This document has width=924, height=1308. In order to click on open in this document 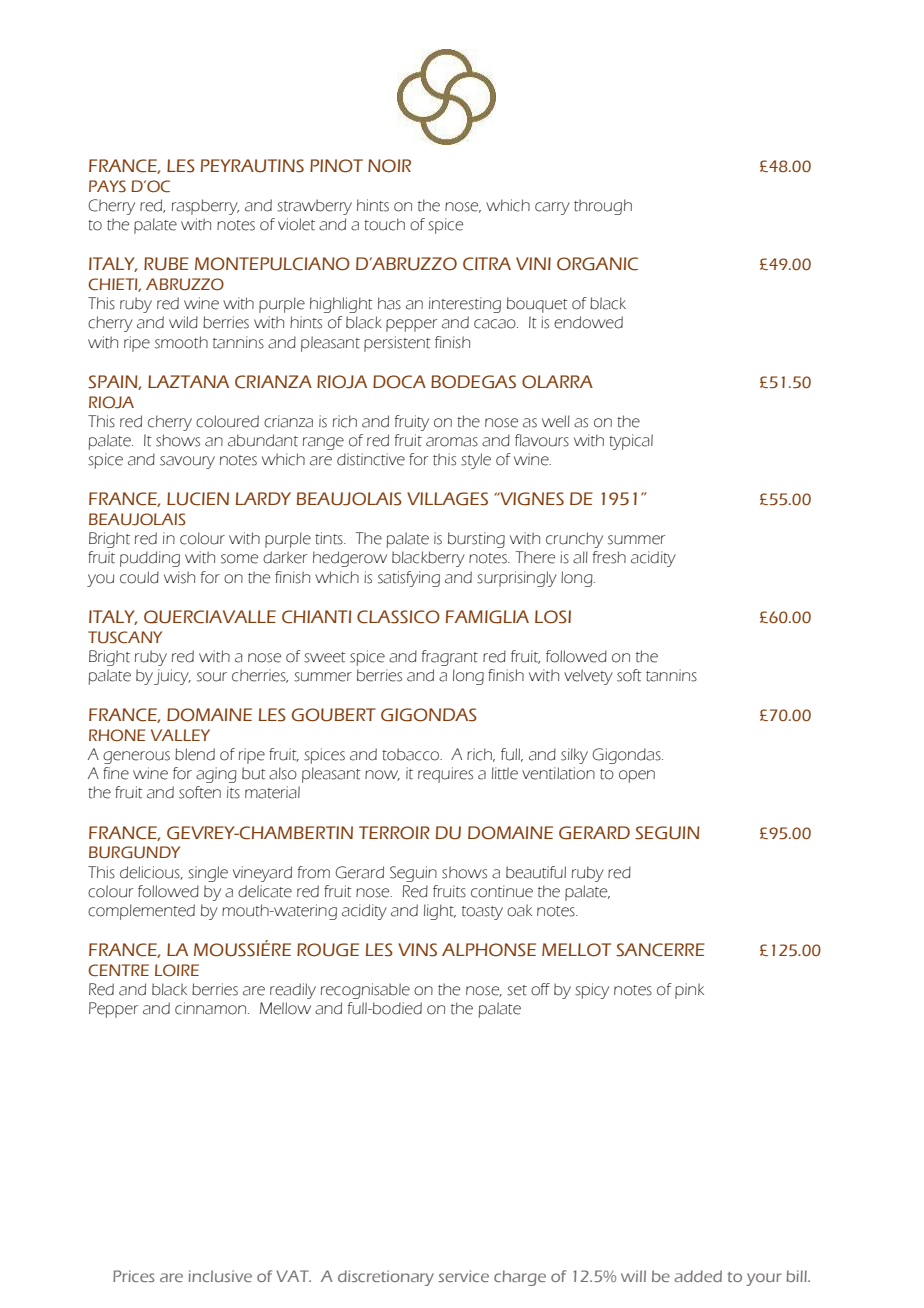, I will do `click(637, 776)`.
